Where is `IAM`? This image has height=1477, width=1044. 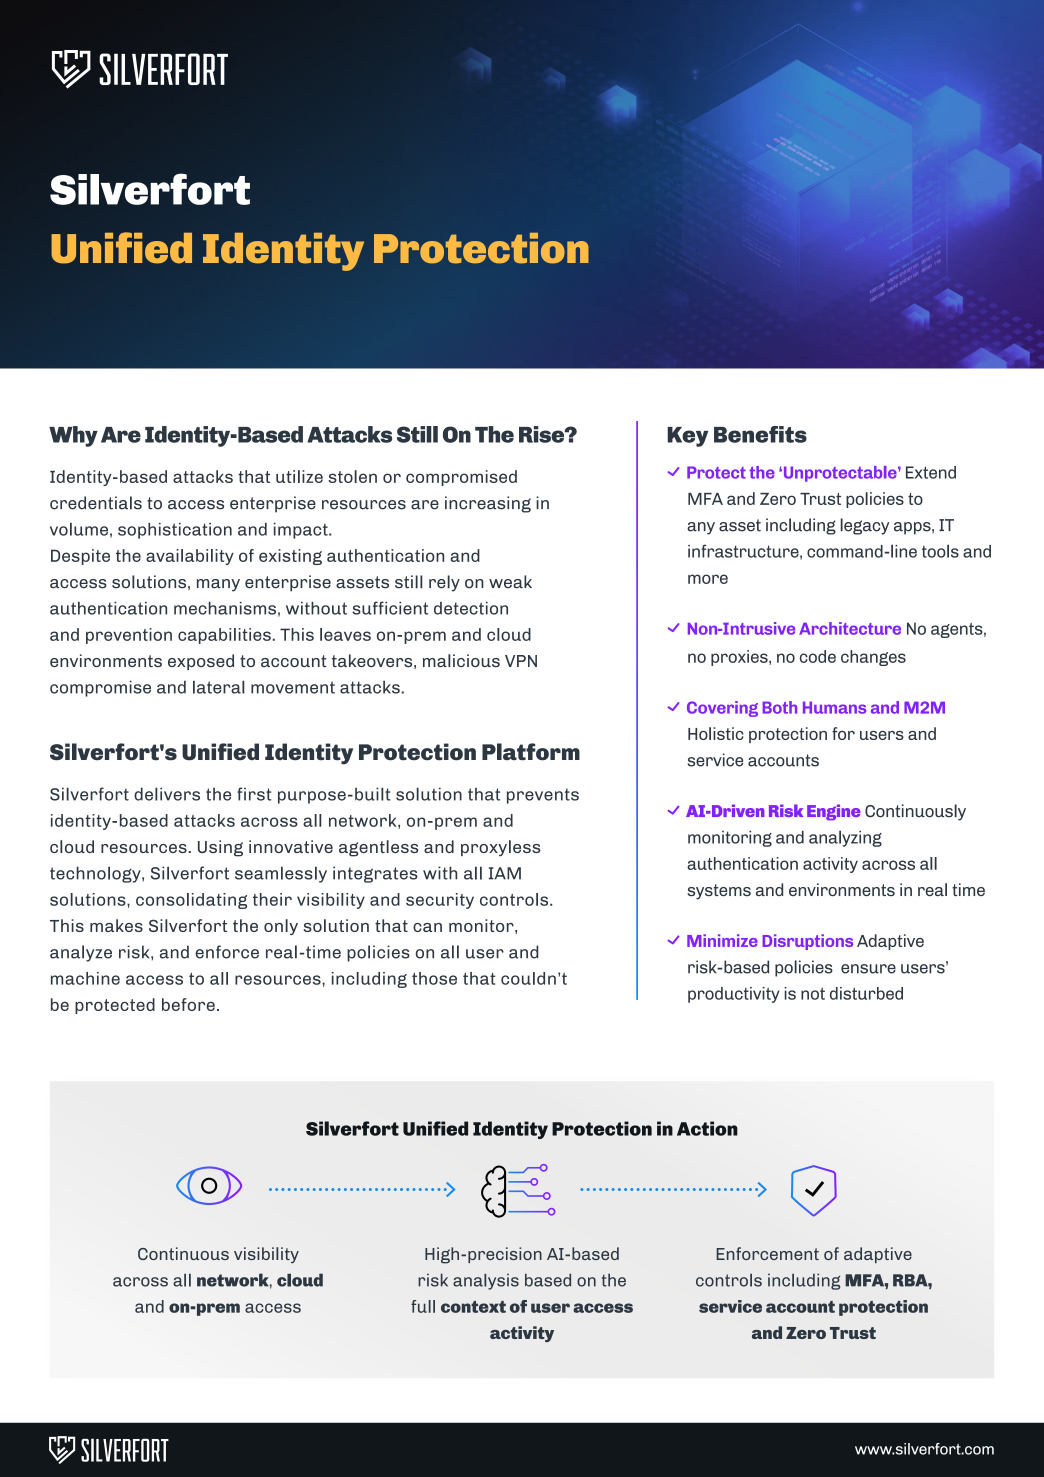 IAM is located at coordinates (505, 873).
